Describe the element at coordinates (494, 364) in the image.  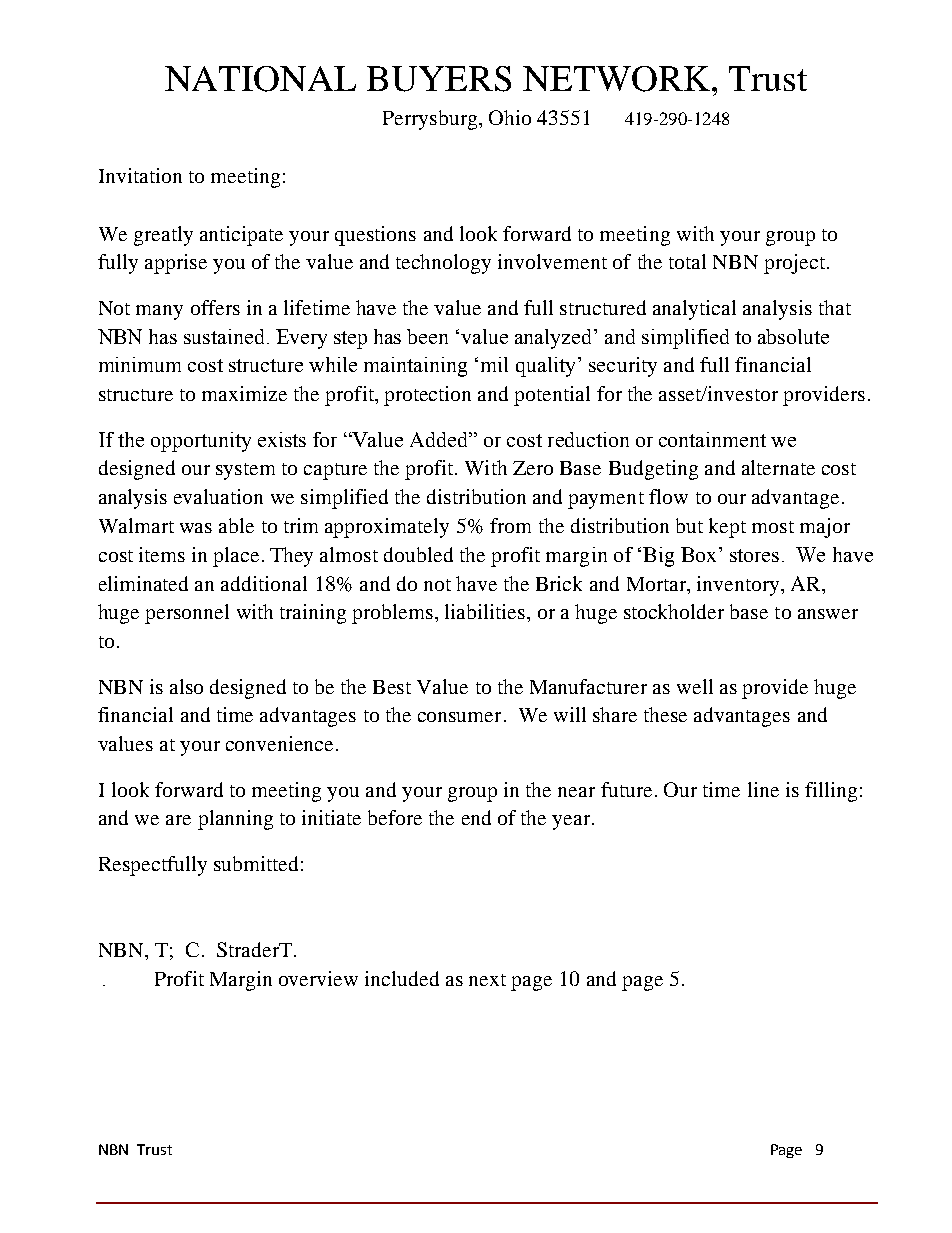
I see `mil` at that location.
